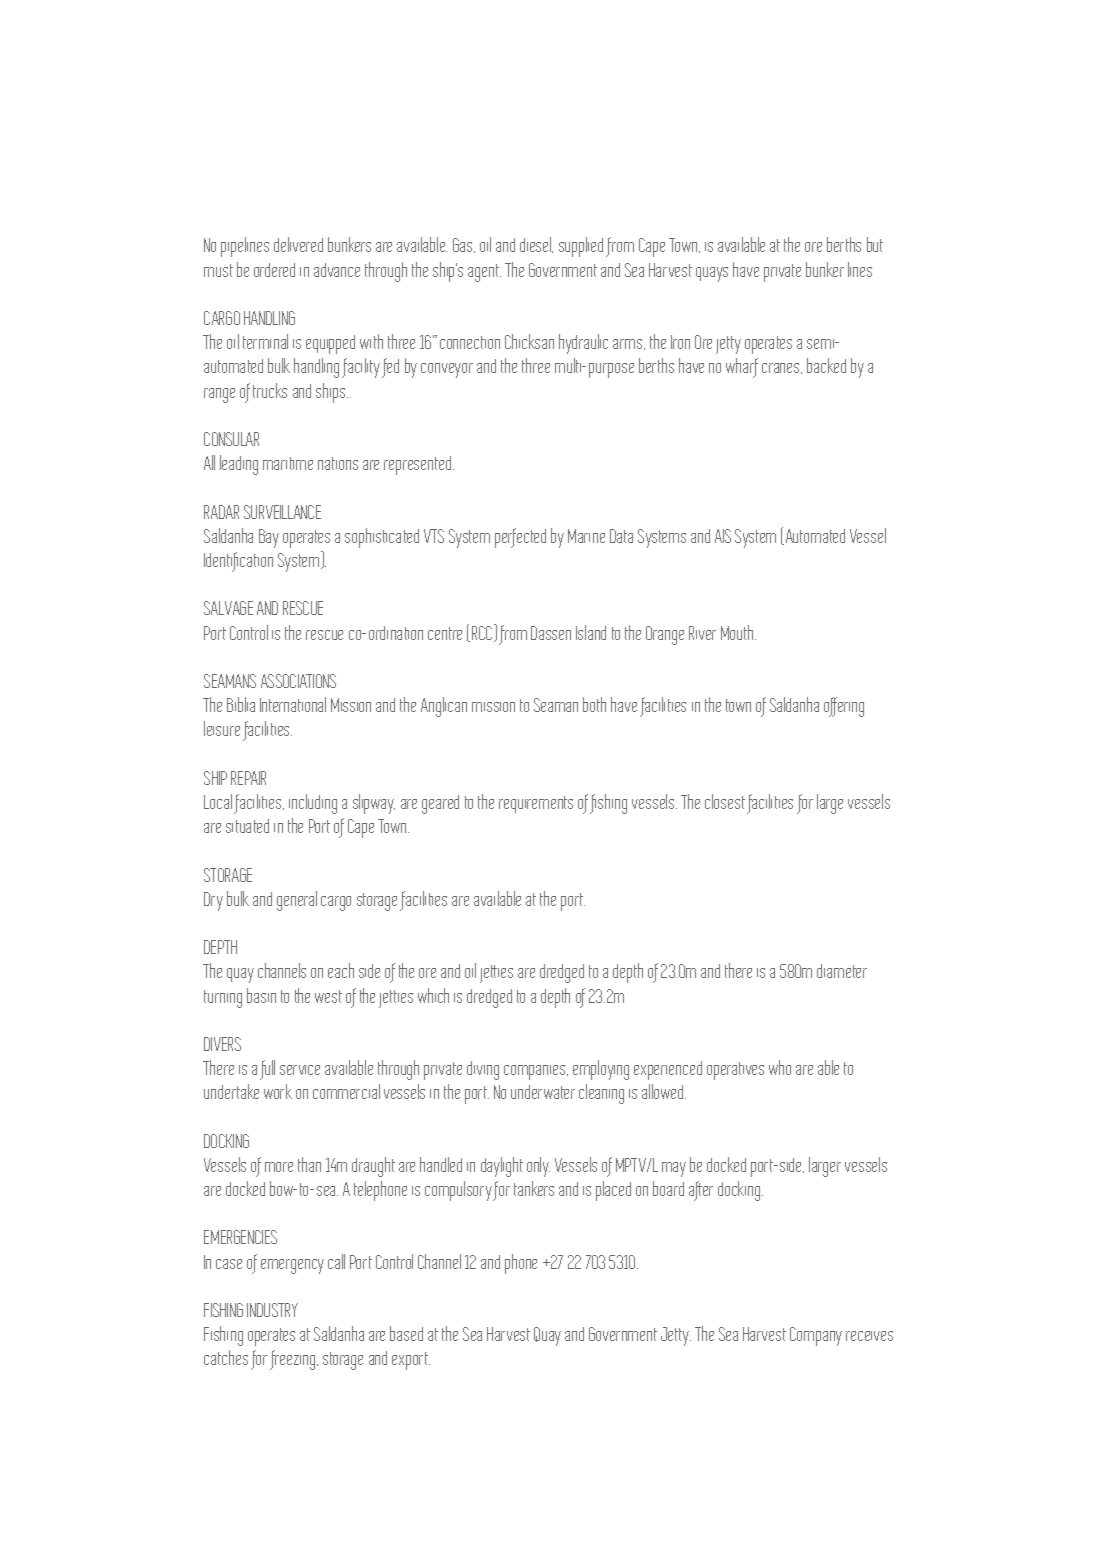 This screenshot has width=1108, height=1567. I want to click on who, so click(780, 1067).
